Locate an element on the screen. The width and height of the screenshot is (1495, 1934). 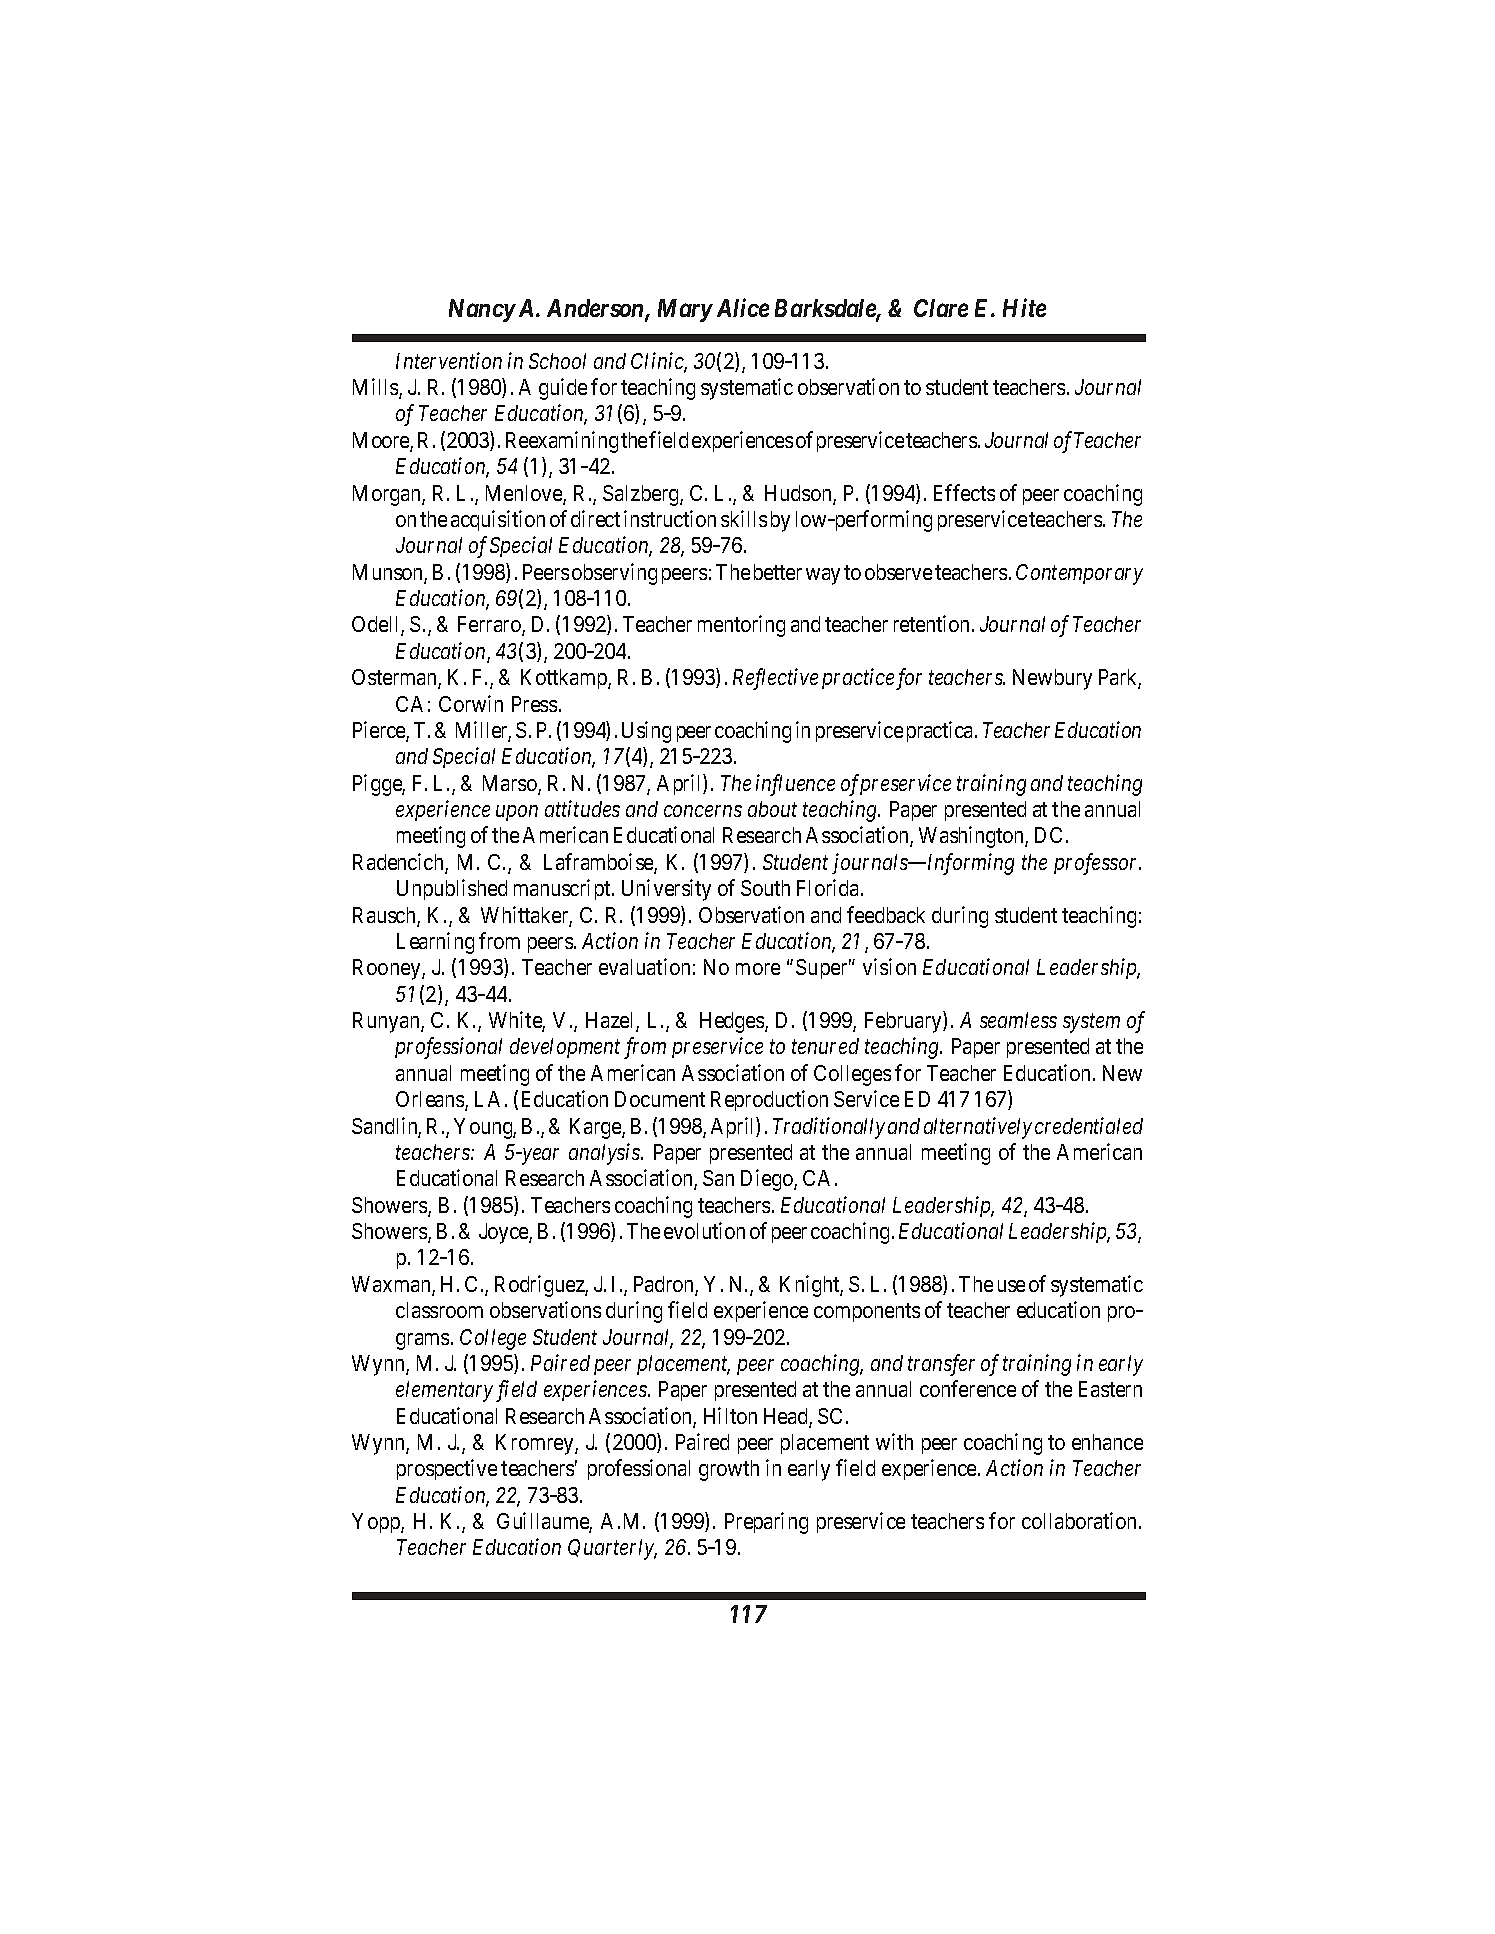
Alice is located at coordinates (743, 307).
